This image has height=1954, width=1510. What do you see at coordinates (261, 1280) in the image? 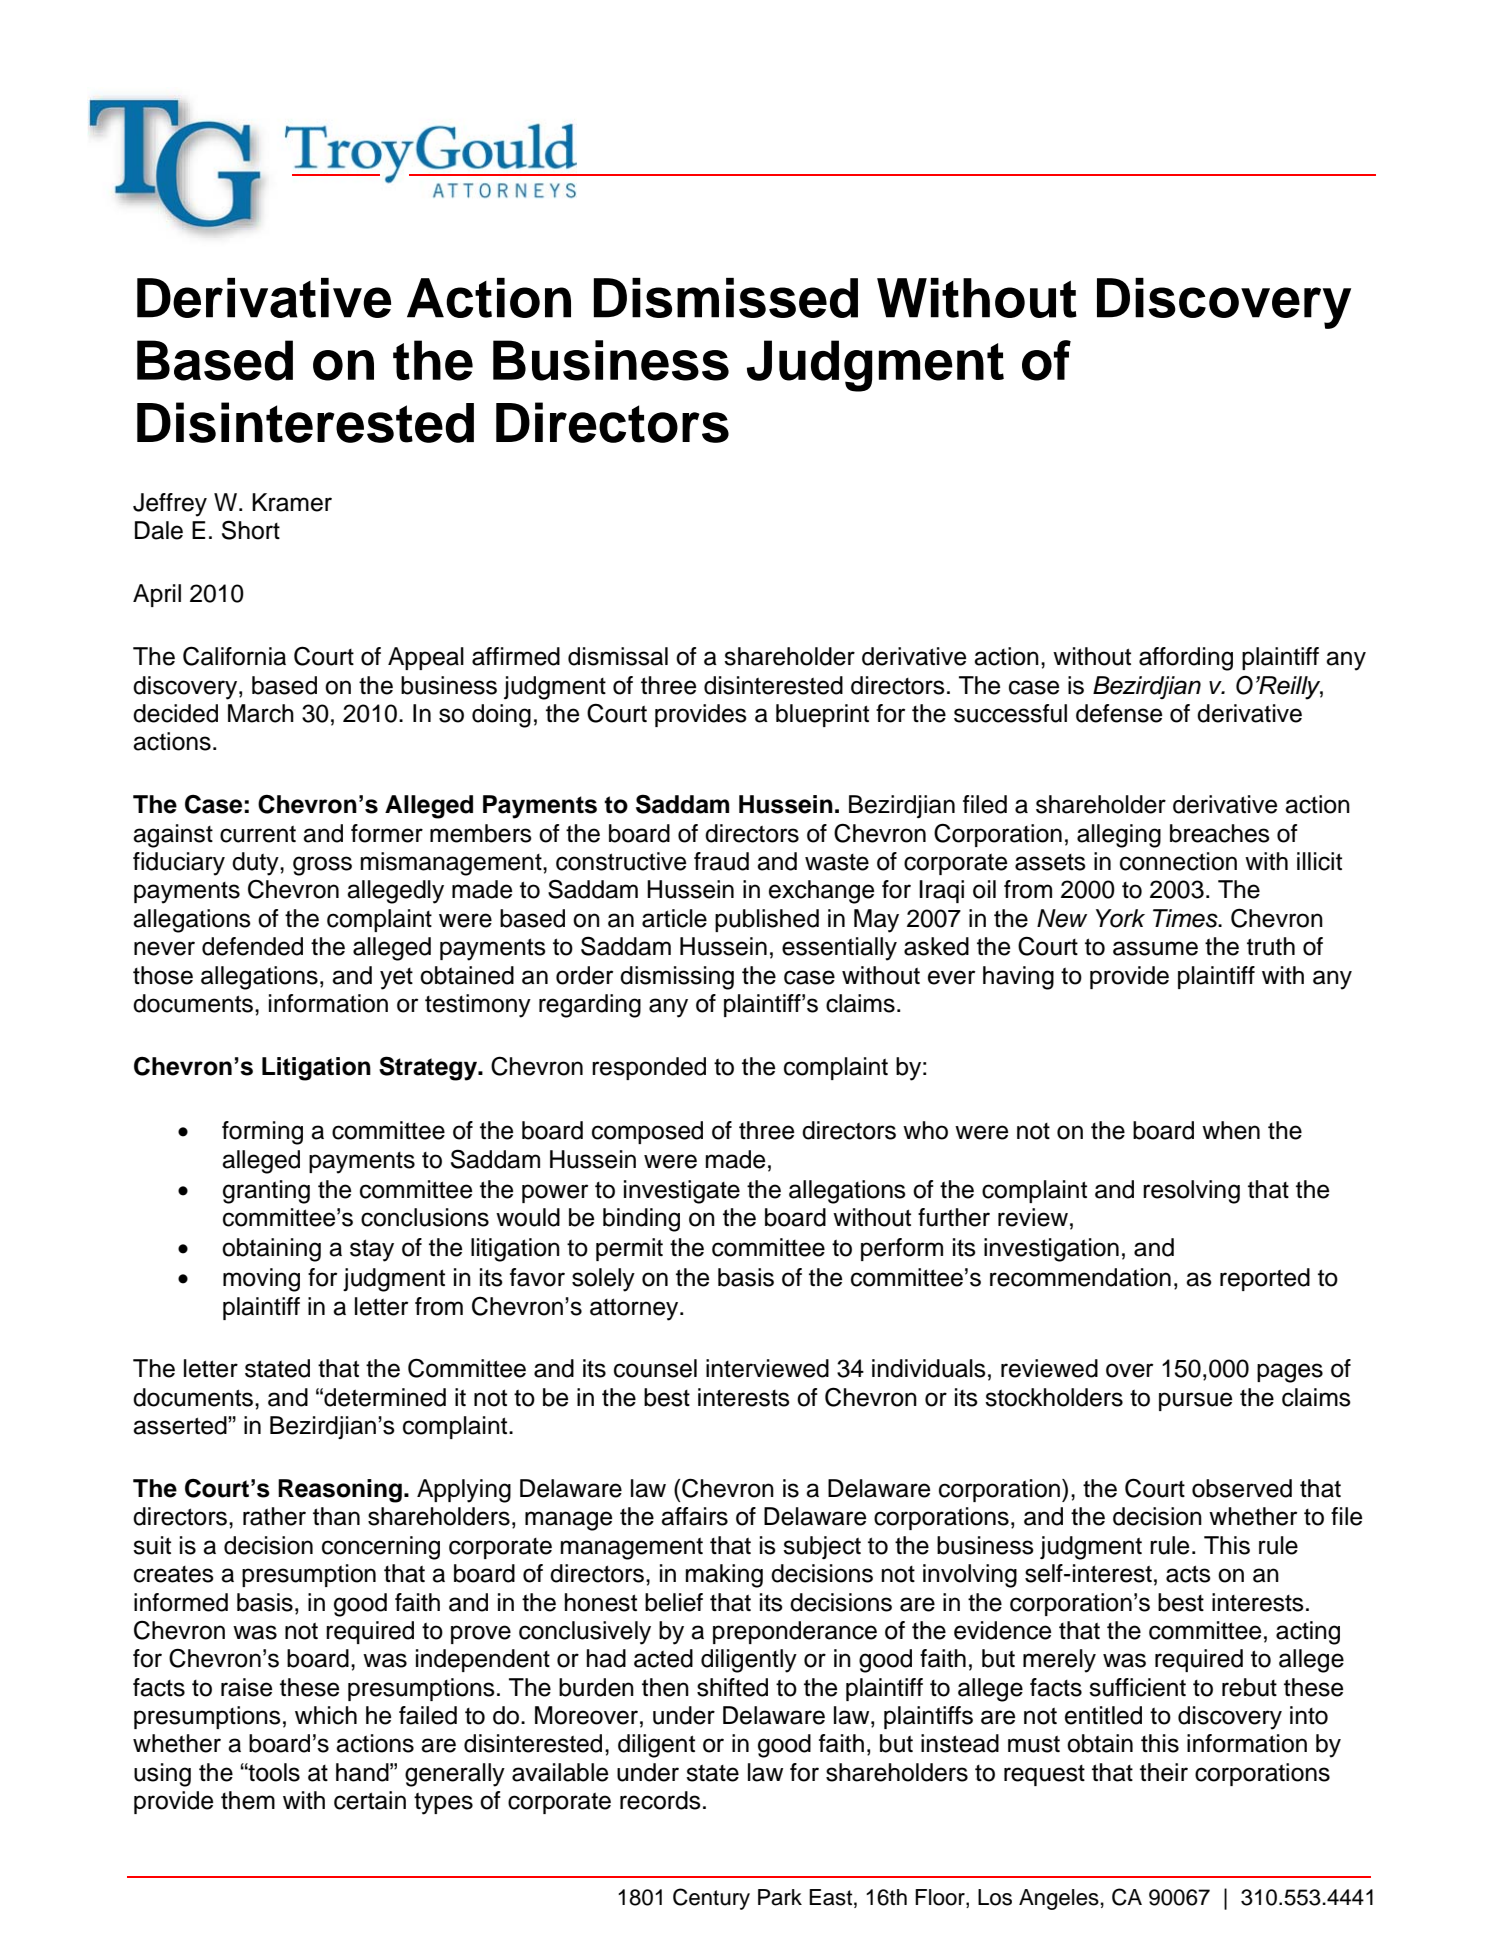
I see `moving` at bounding box center [261, 1280].
